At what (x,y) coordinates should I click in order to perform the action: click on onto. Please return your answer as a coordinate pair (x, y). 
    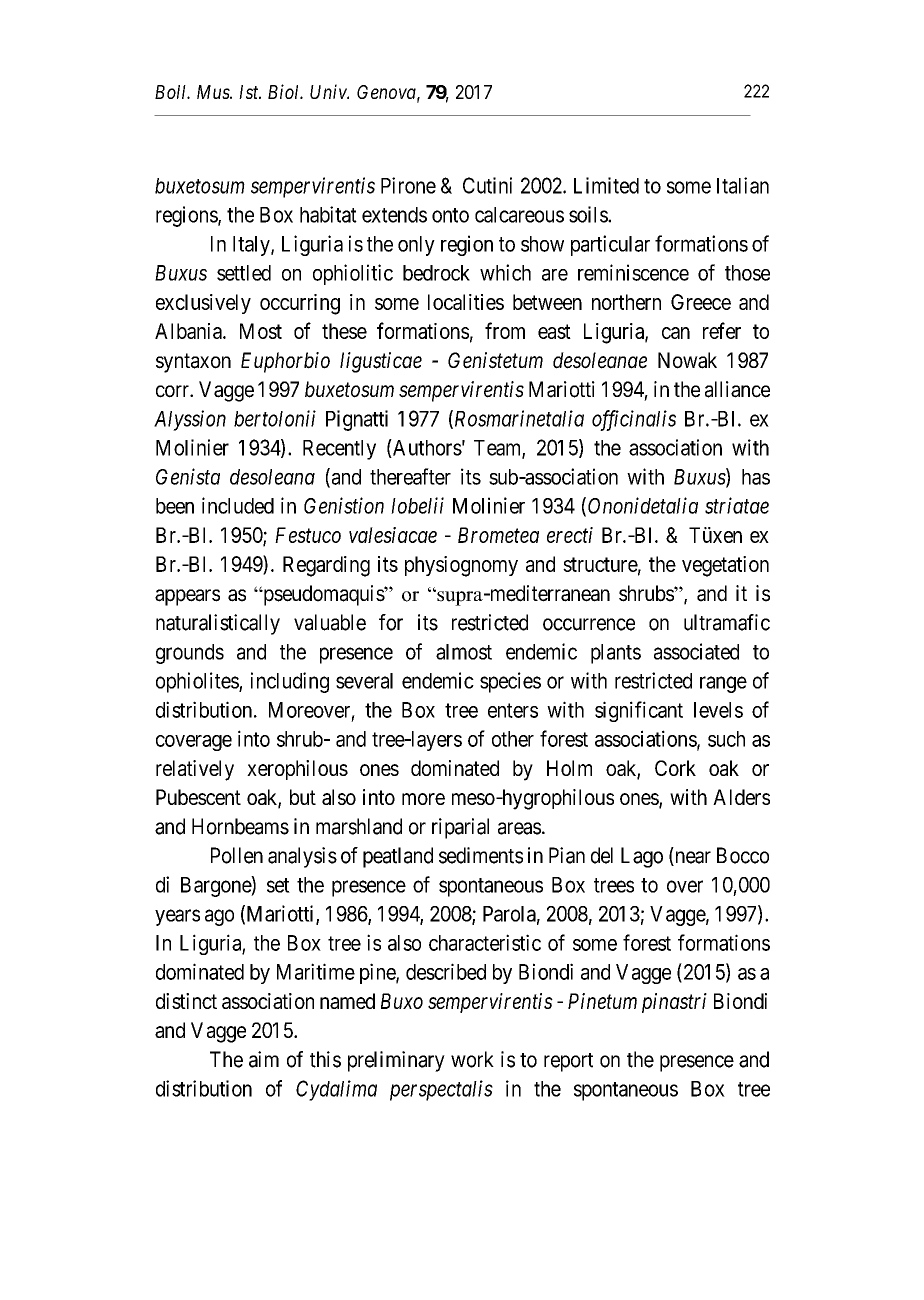
    Looking at the image, I should click on (450, 215).
